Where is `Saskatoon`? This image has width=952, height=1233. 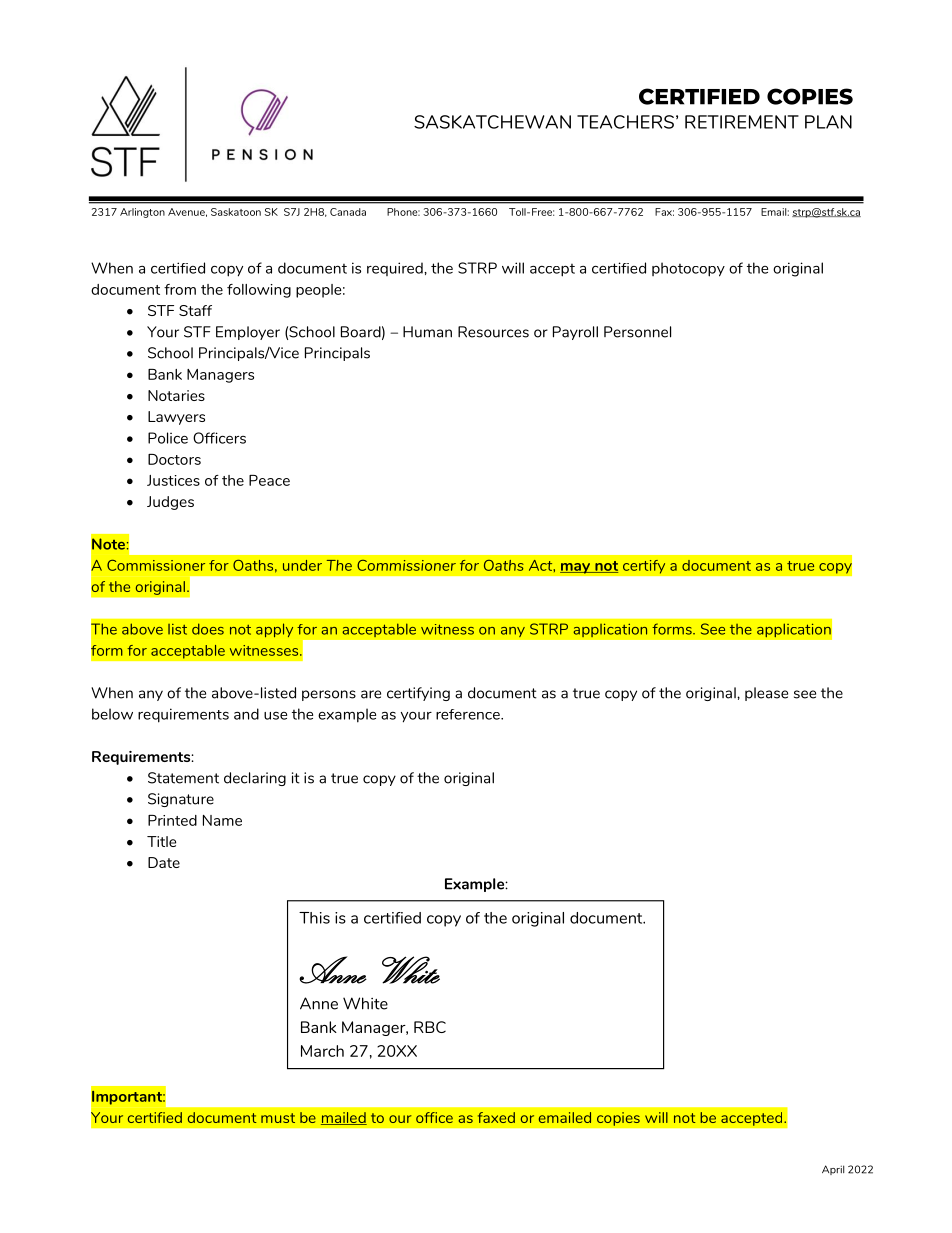 Saskatoon is located at coordinates (236, 212).
